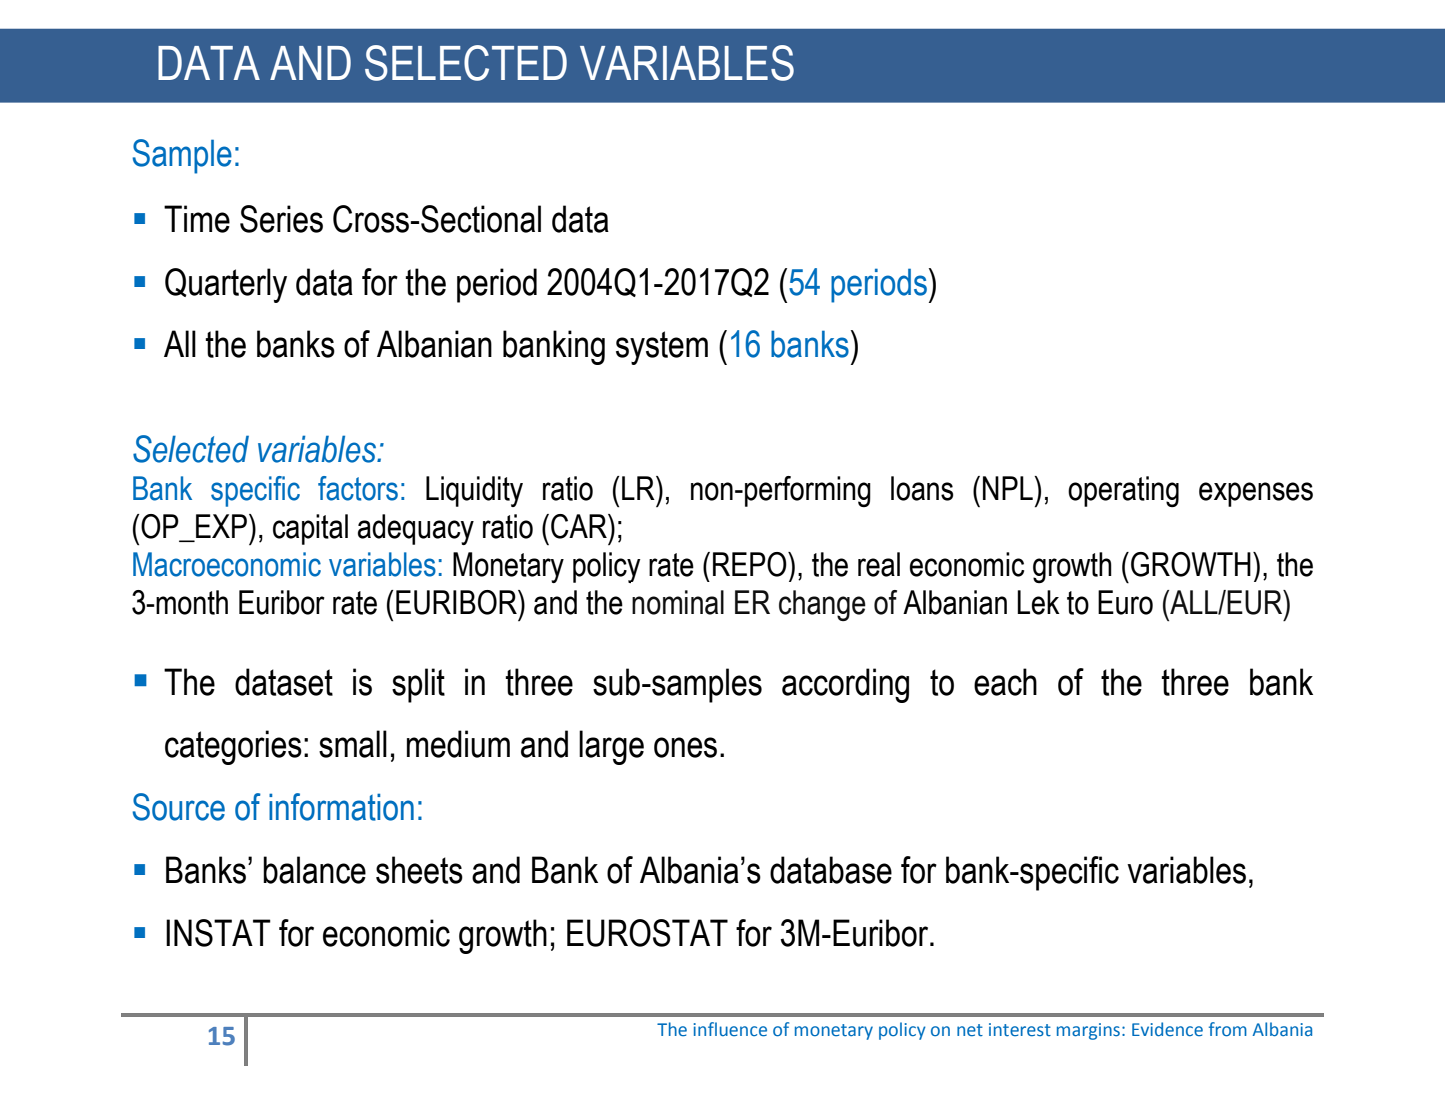 The height and width of the document is (1117, 1445). I want to click on system, so click(662, 348).
